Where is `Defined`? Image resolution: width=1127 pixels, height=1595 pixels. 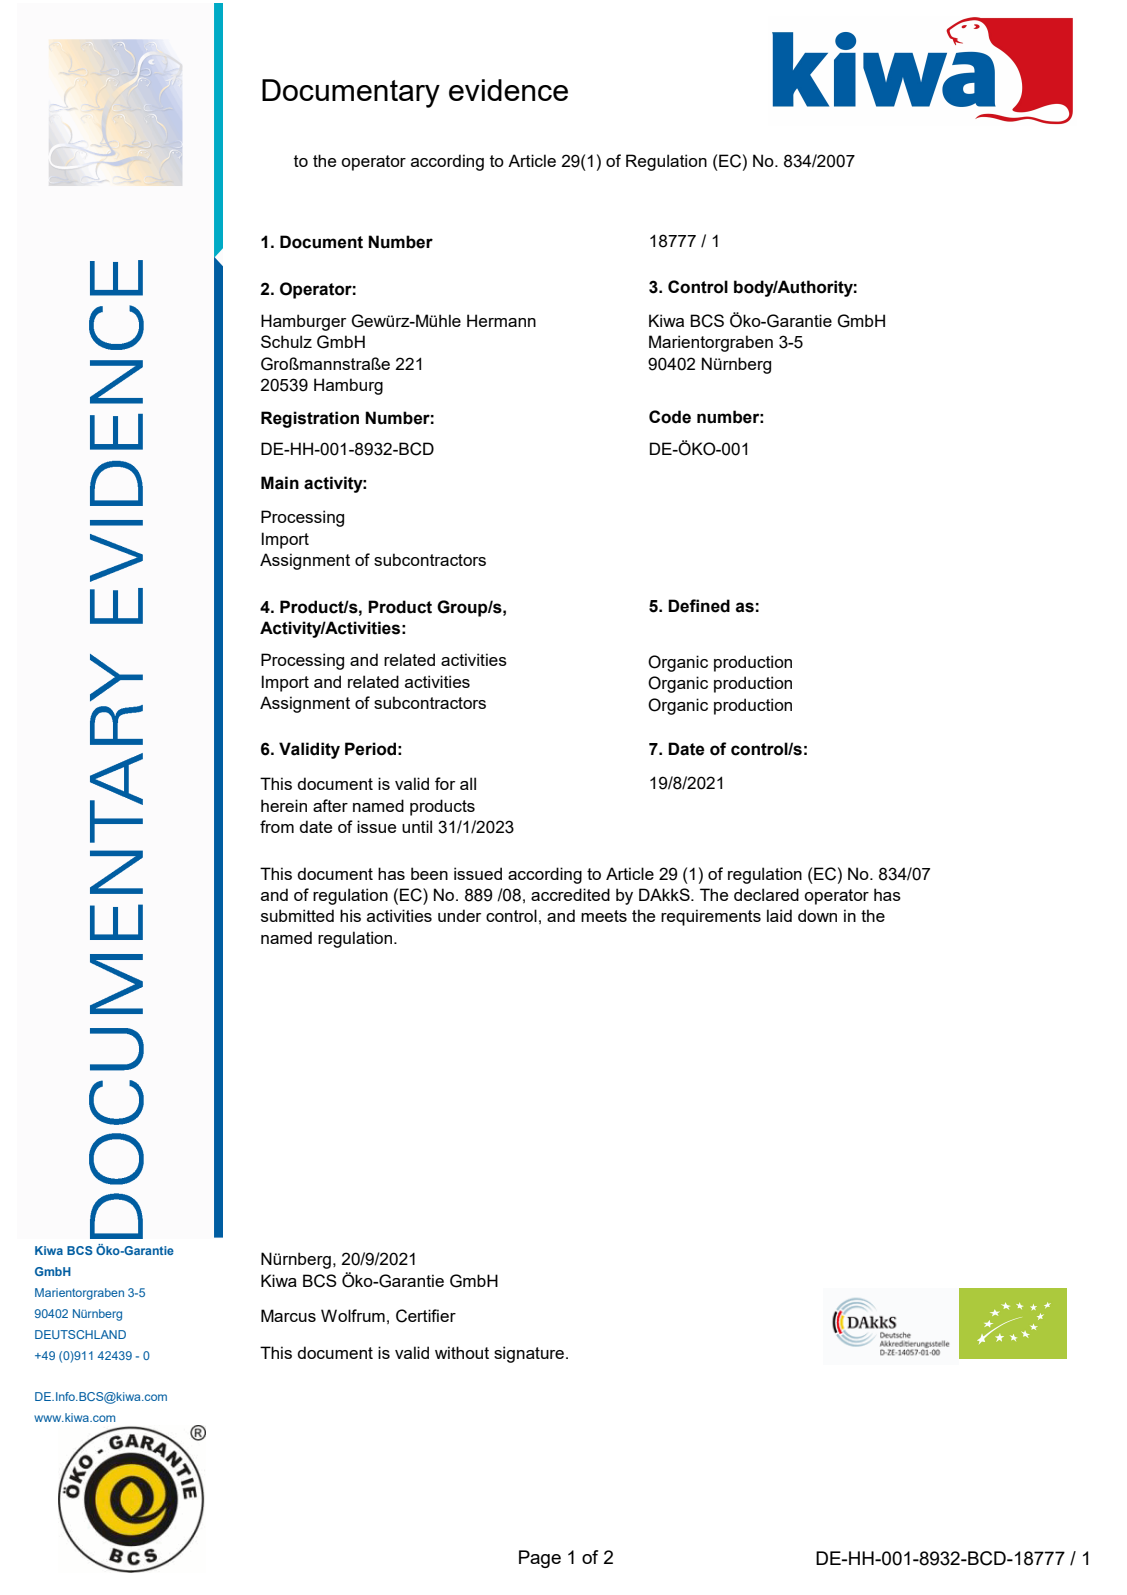 Defined is located at coordinates (699, 606).
